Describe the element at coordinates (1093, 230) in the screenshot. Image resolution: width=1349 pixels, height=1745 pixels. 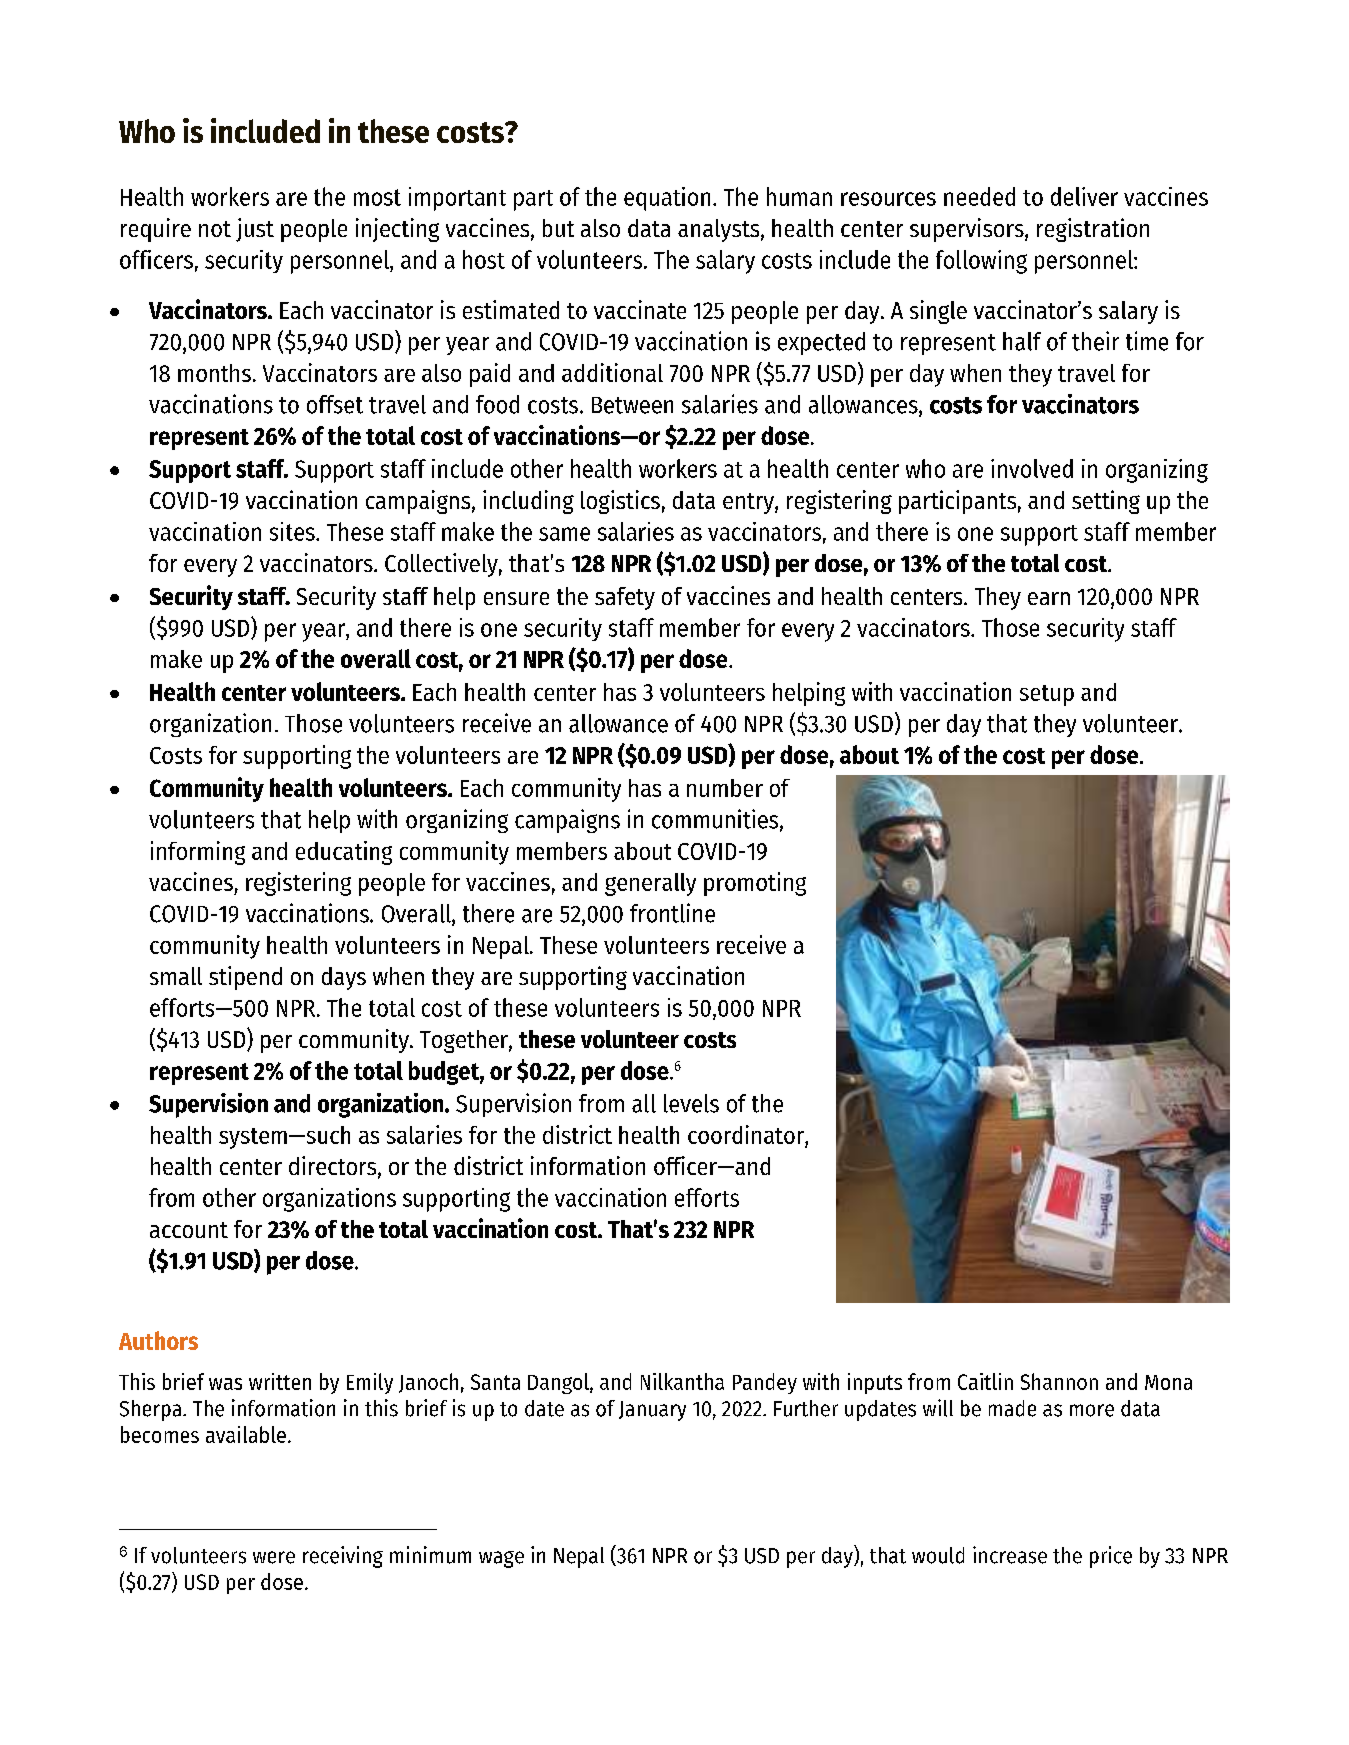
I see `registration` at that location.
